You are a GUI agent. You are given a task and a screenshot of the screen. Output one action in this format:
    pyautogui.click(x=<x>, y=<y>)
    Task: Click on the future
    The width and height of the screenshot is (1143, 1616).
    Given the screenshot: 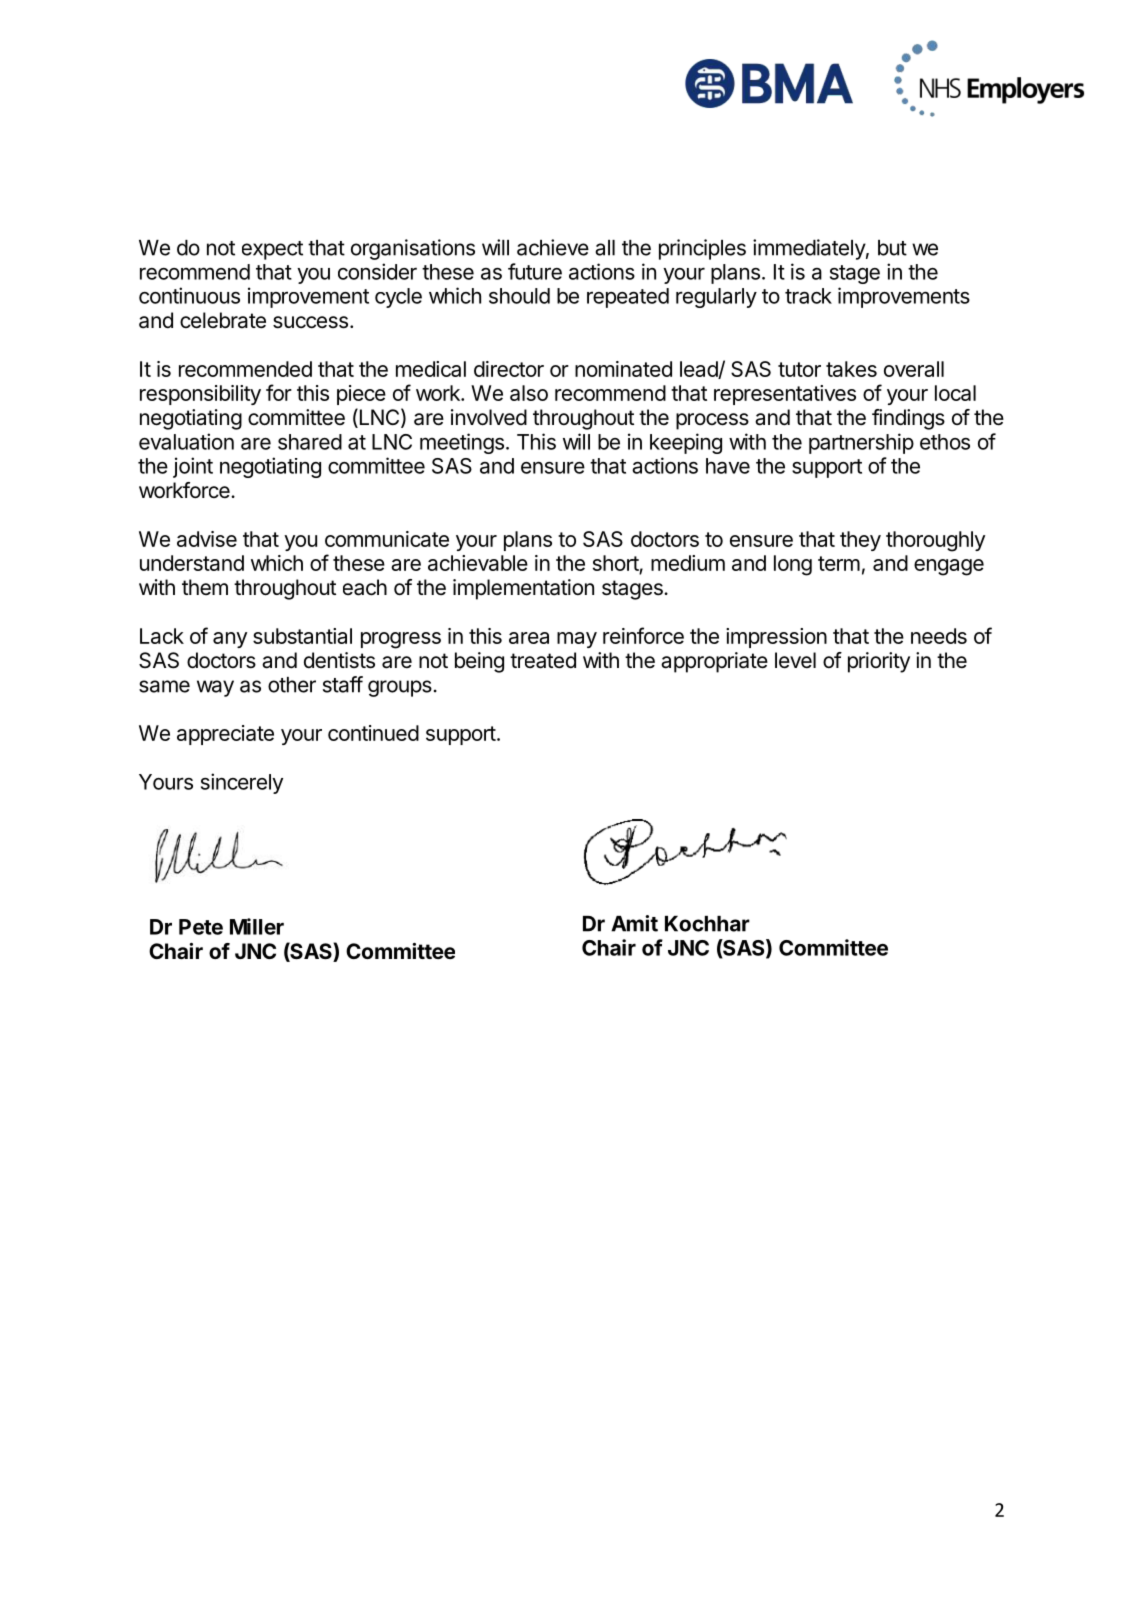 What is the action you would take?
    pyautogui.click(x=535, y=271)
